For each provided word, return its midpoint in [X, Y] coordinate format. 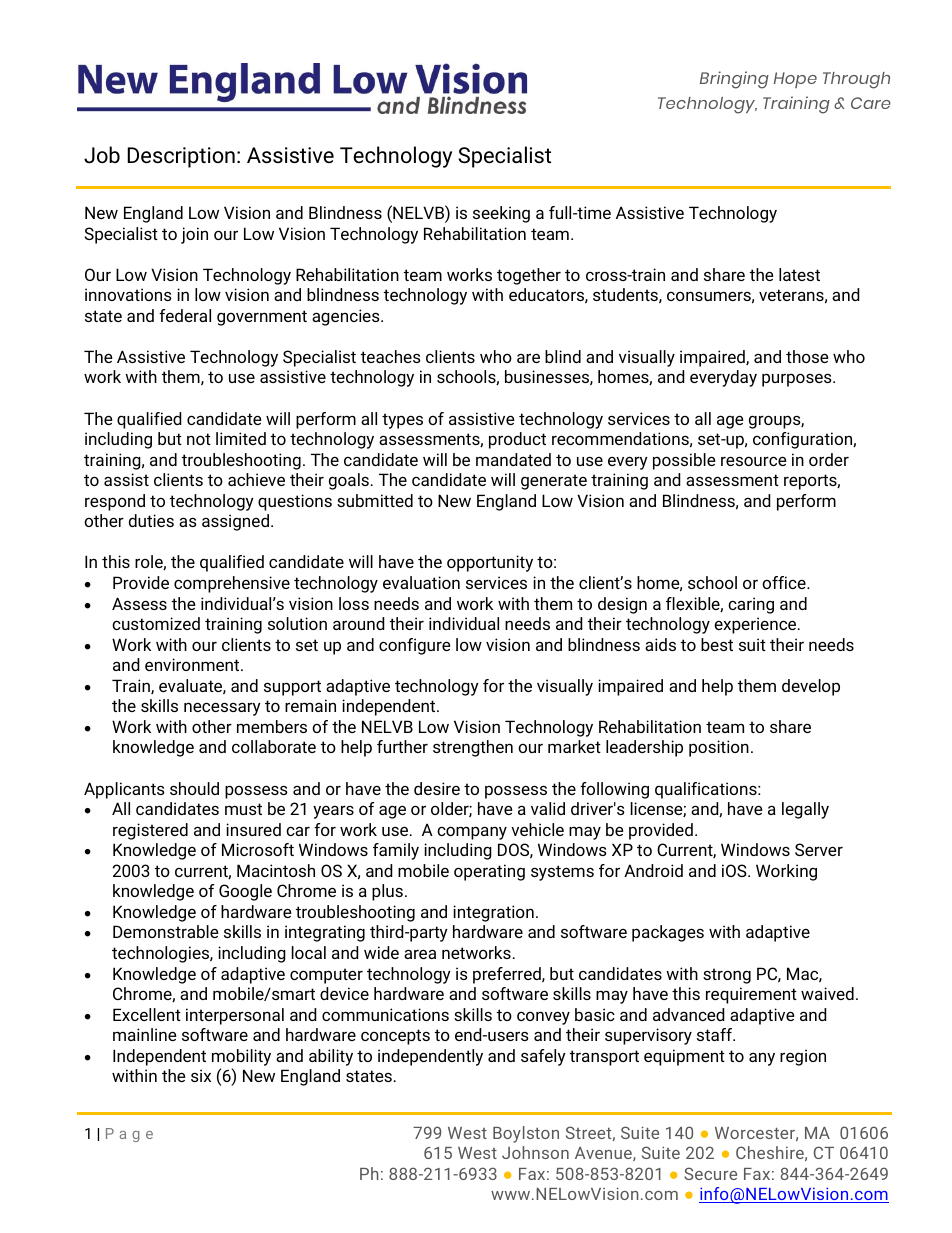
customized [156, 623]
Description [181, 157]
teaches [391, 356]
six [201, 1075]
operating [489, 872]
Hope [795, 80]
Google [245, 892]
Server [819, 849]
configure [415, 646]
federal [185, 315]
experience [756, 625]
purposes [798, 380]
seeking [501, 214]
